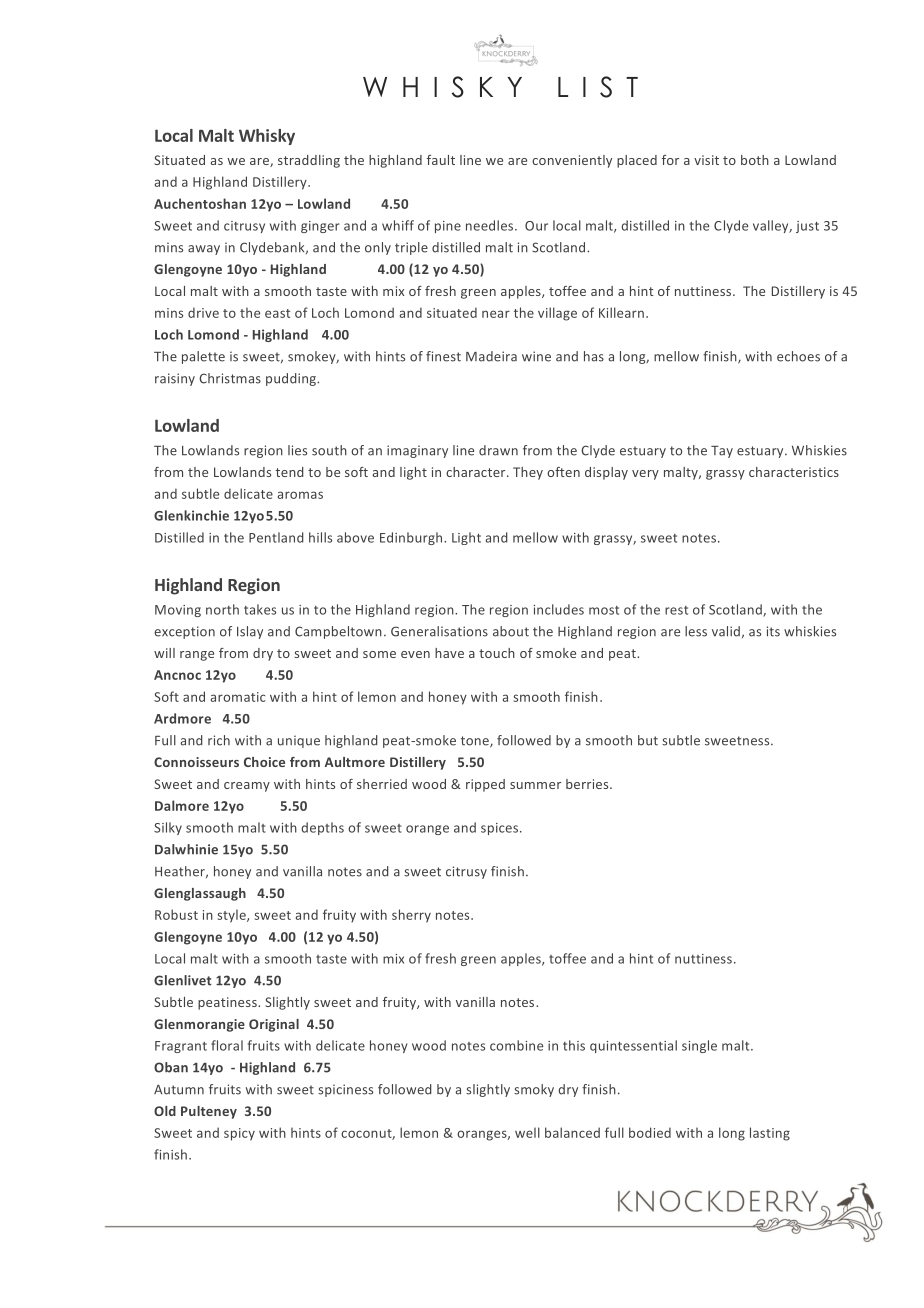 Image resolution: width=924 pixels, height=1308 pixels. Describe the element at coordinates (497, 653) in the screenshot. I see `touch` at that location.
